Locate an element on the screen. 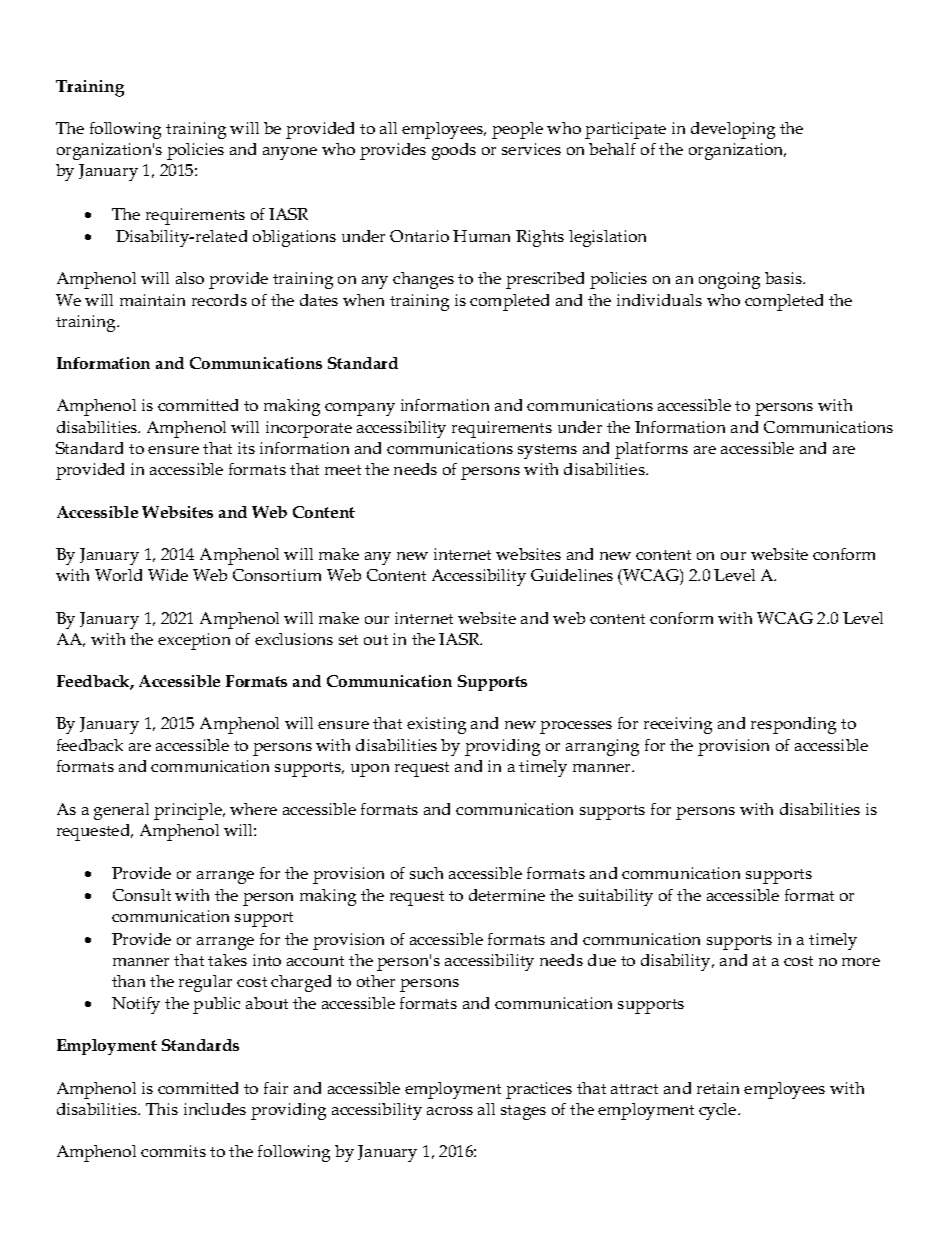 Image resolution: width=952 pixels, height=1233 pixels. incorporate is located at coordinates (309, 429).
